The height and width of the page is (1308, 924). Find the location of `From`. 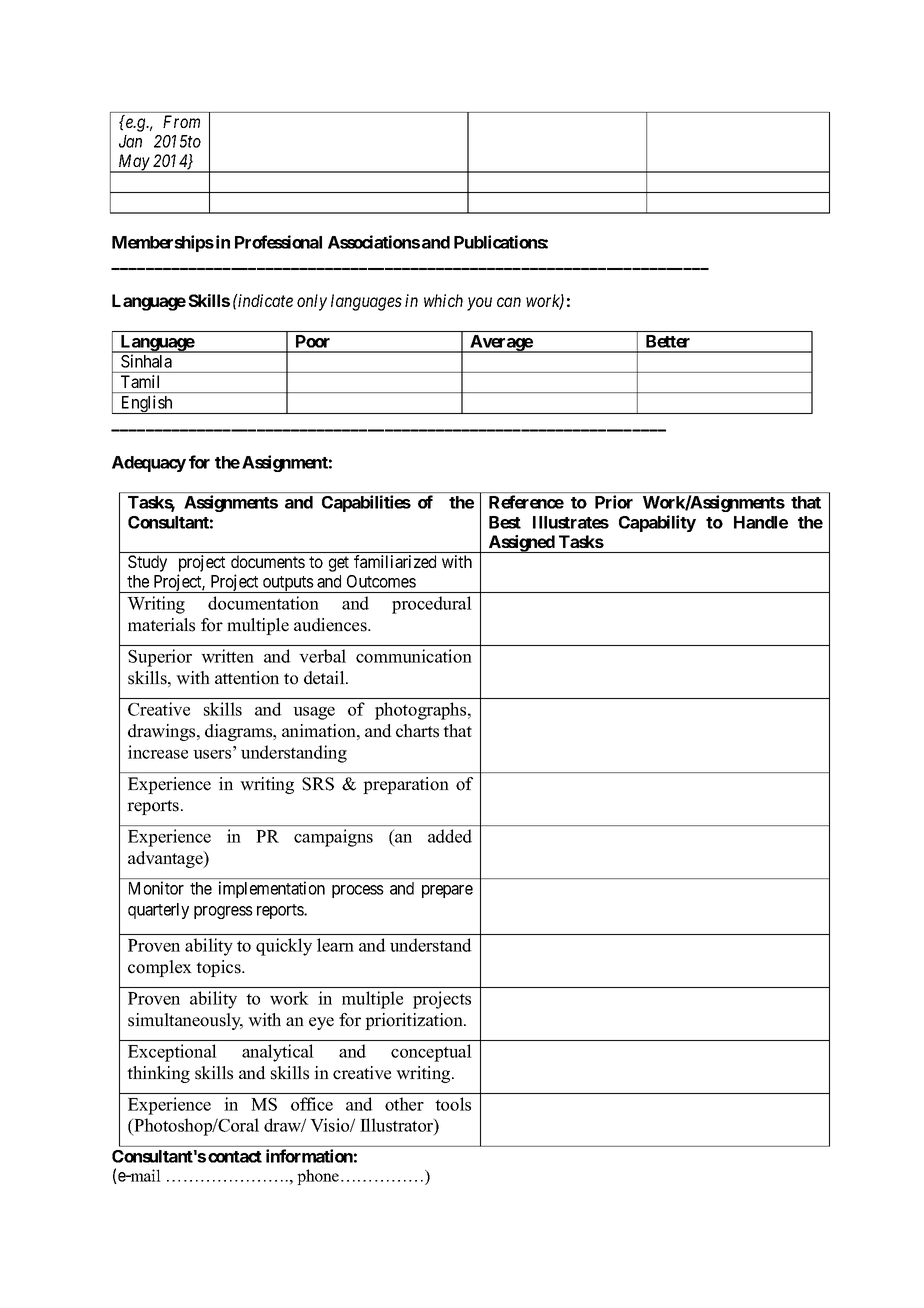

From is located at coordinates (181, 121).
